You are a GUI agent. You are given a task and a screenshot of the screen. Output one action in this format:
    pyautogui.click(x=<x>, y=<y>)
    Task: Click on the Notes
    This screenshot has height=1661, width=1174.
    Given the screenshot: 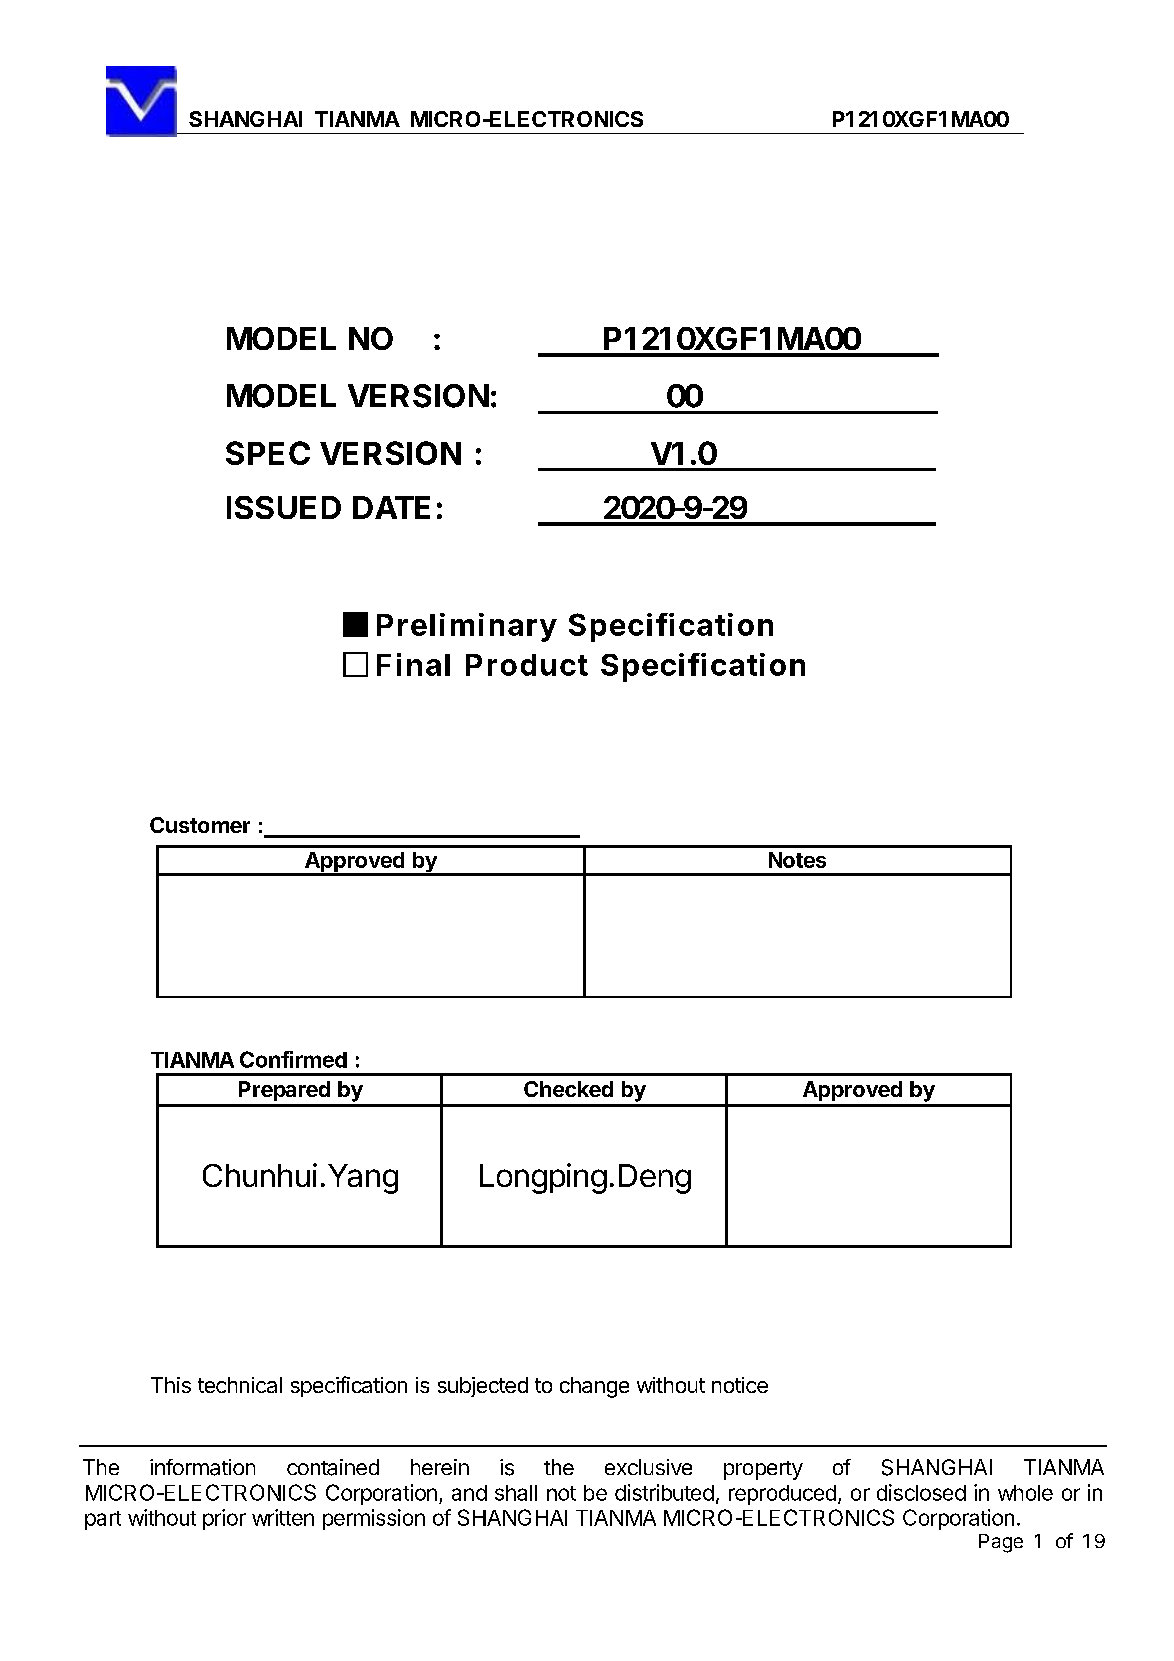 What is the action you would take?
    pyautogui.click(x=797, y=860)
